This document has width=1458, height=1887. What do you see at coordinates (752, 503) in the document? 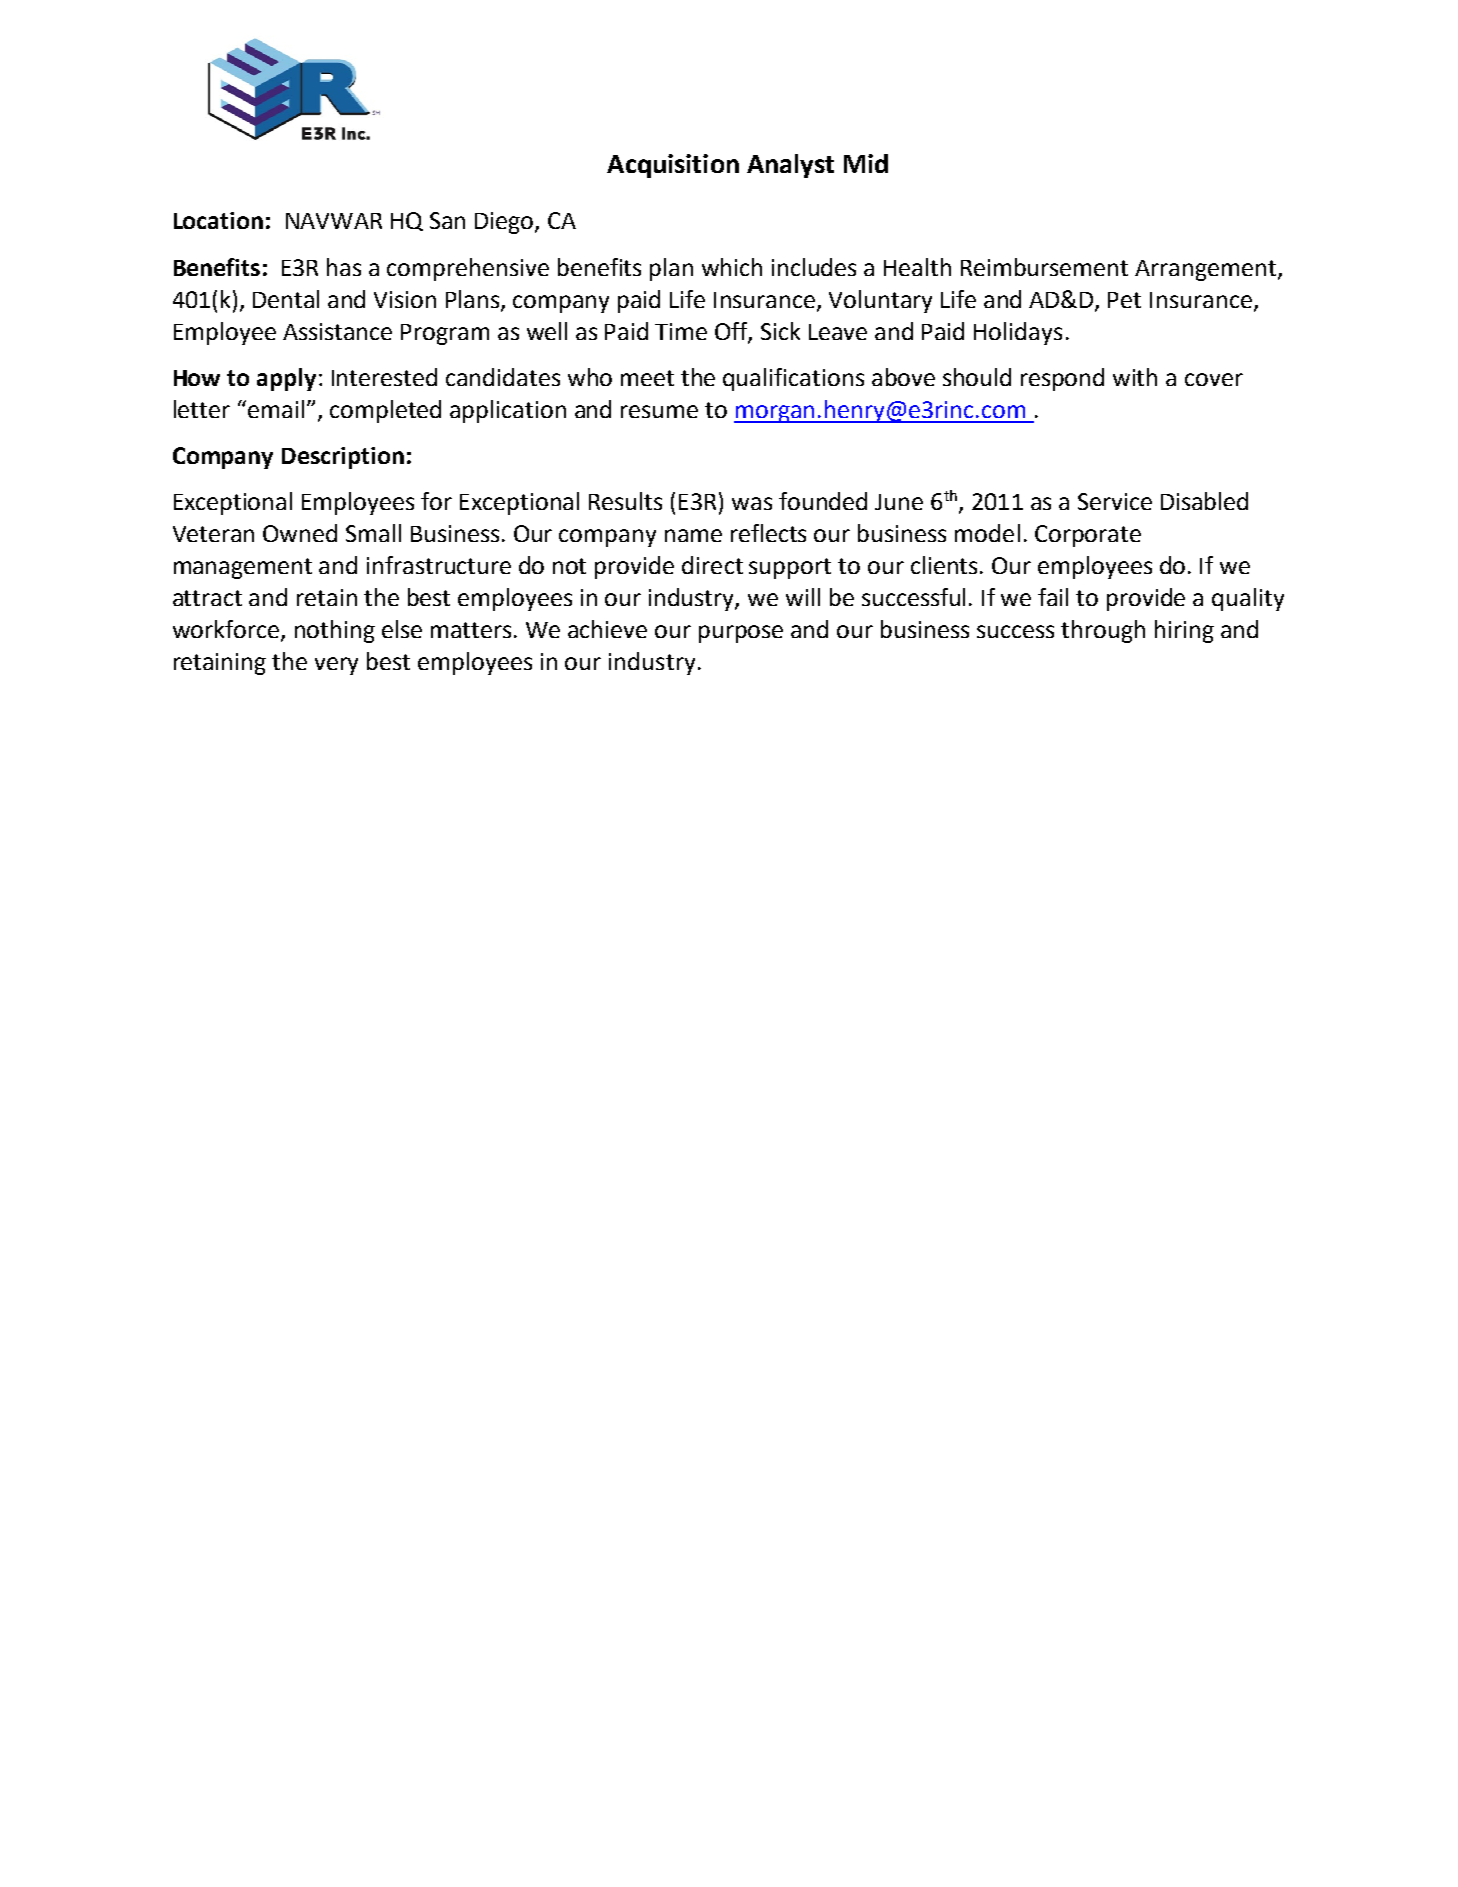
I see `was` at bounding box center [752, 503].
